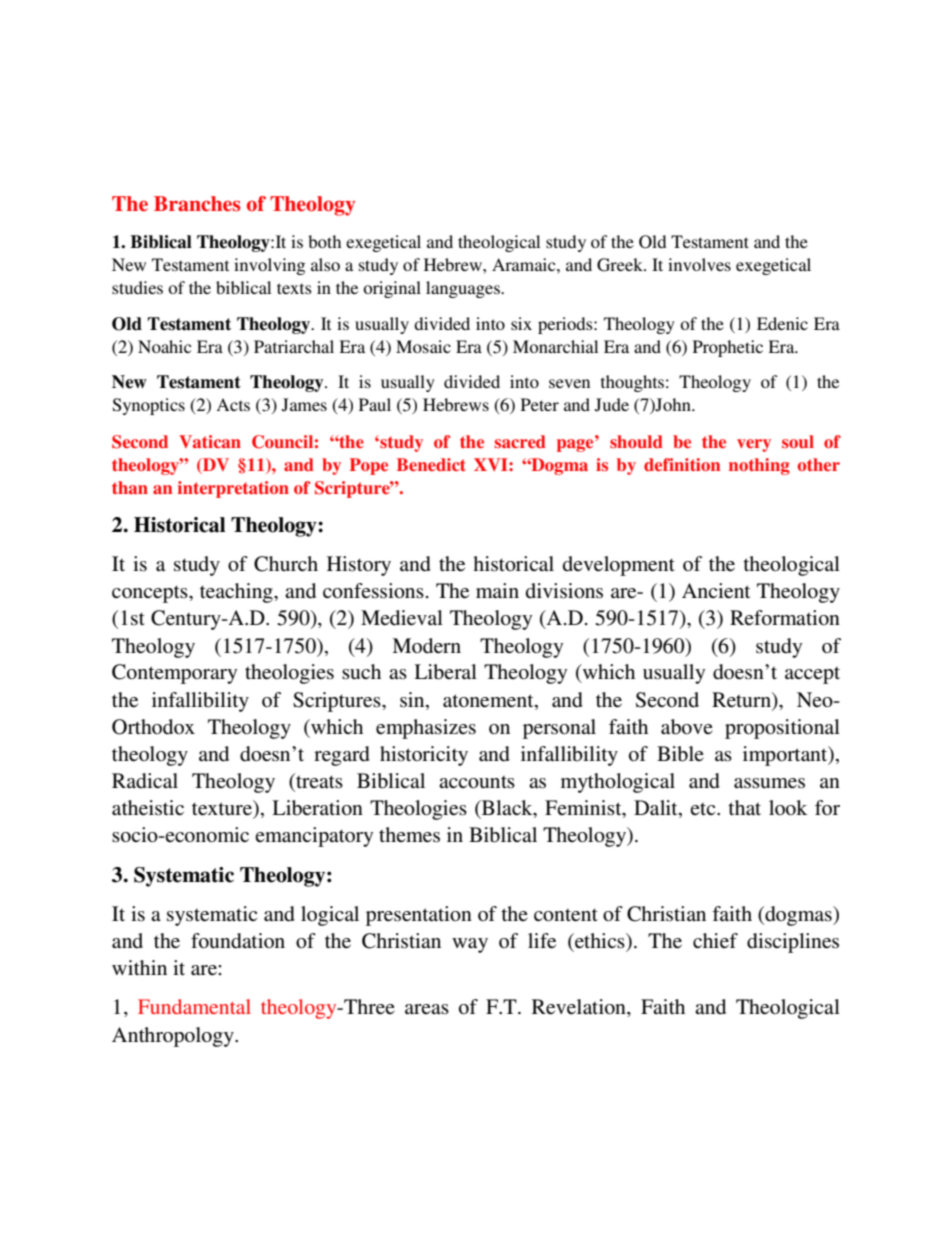 The height and width of the screenshot is (1233, 952). What do you see at coordinates (525, 264) in the screenshot?
I see `Aramaic` at bounding box center [525, 264].
